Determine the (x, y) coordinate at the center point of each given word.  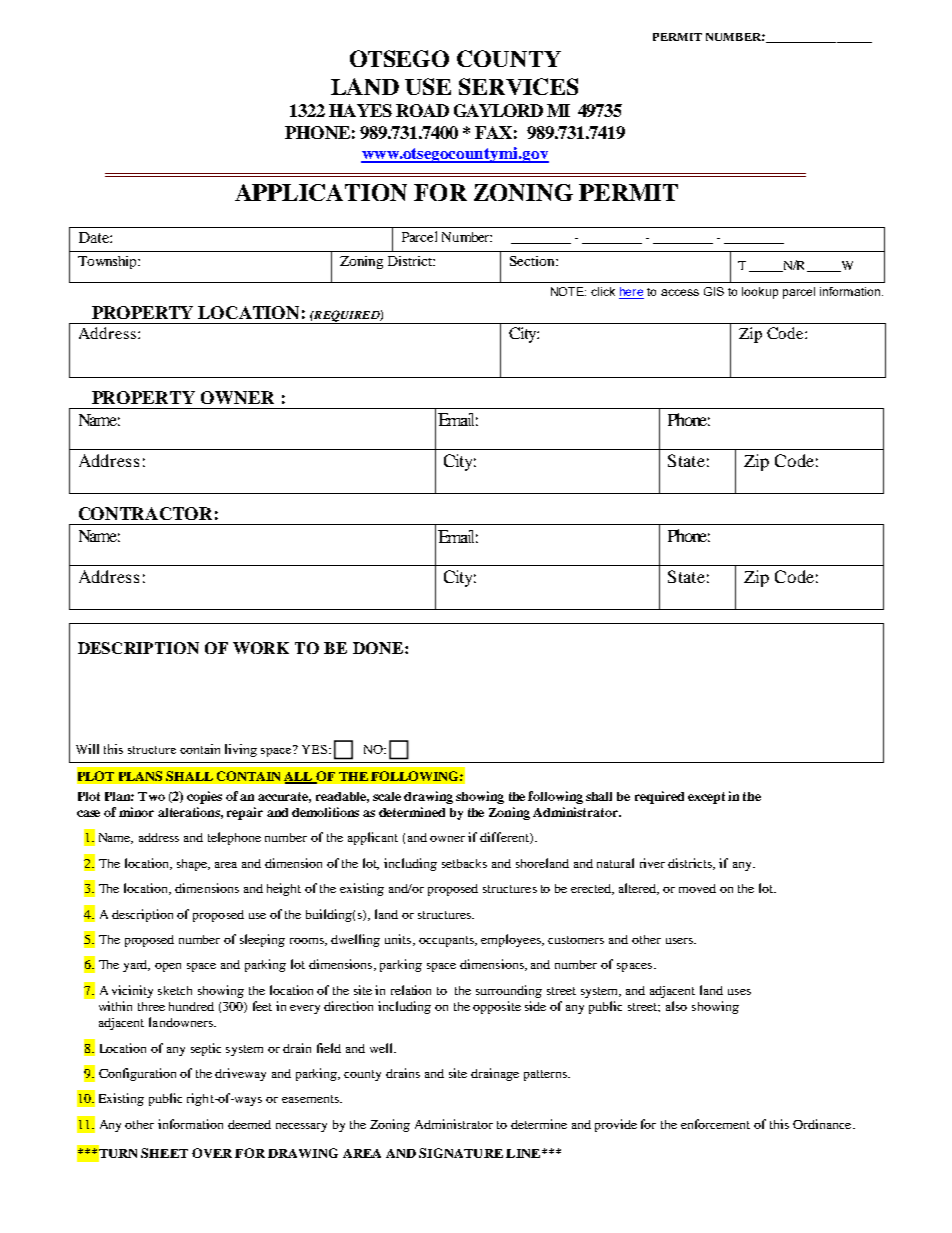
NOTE (568, 291)
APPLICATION (321, 192)
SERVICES (518, 86)
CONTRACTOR (145, 513)
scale (387, 796)
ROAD (422, 110)
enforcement (715, 1124)
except (706, 798)
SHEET (164, 1153)
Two (151, 796)
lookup (760, 293)
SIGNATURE (461, 1153)
